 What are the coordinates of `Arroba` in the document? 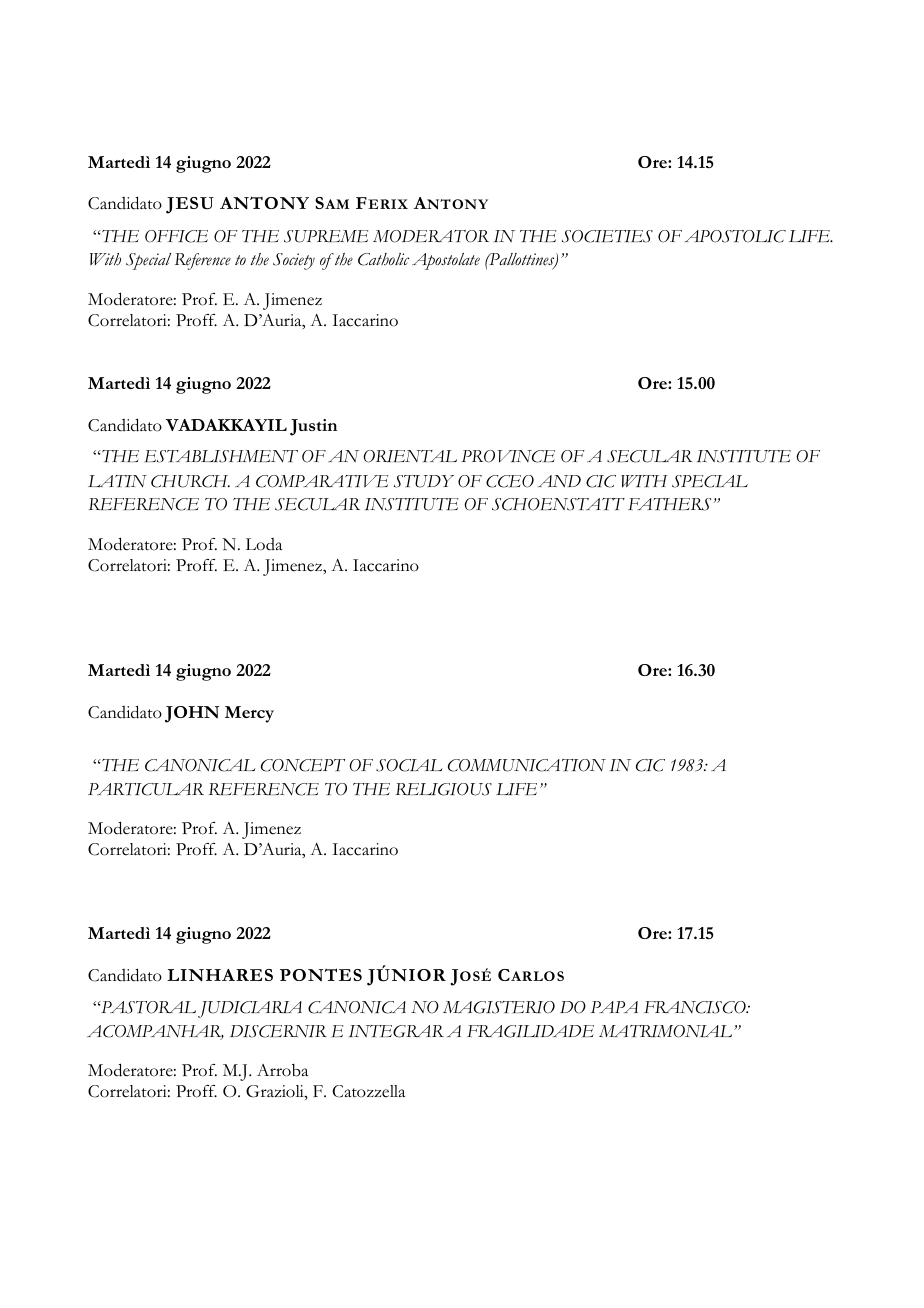 It's located at (282, 1070).
